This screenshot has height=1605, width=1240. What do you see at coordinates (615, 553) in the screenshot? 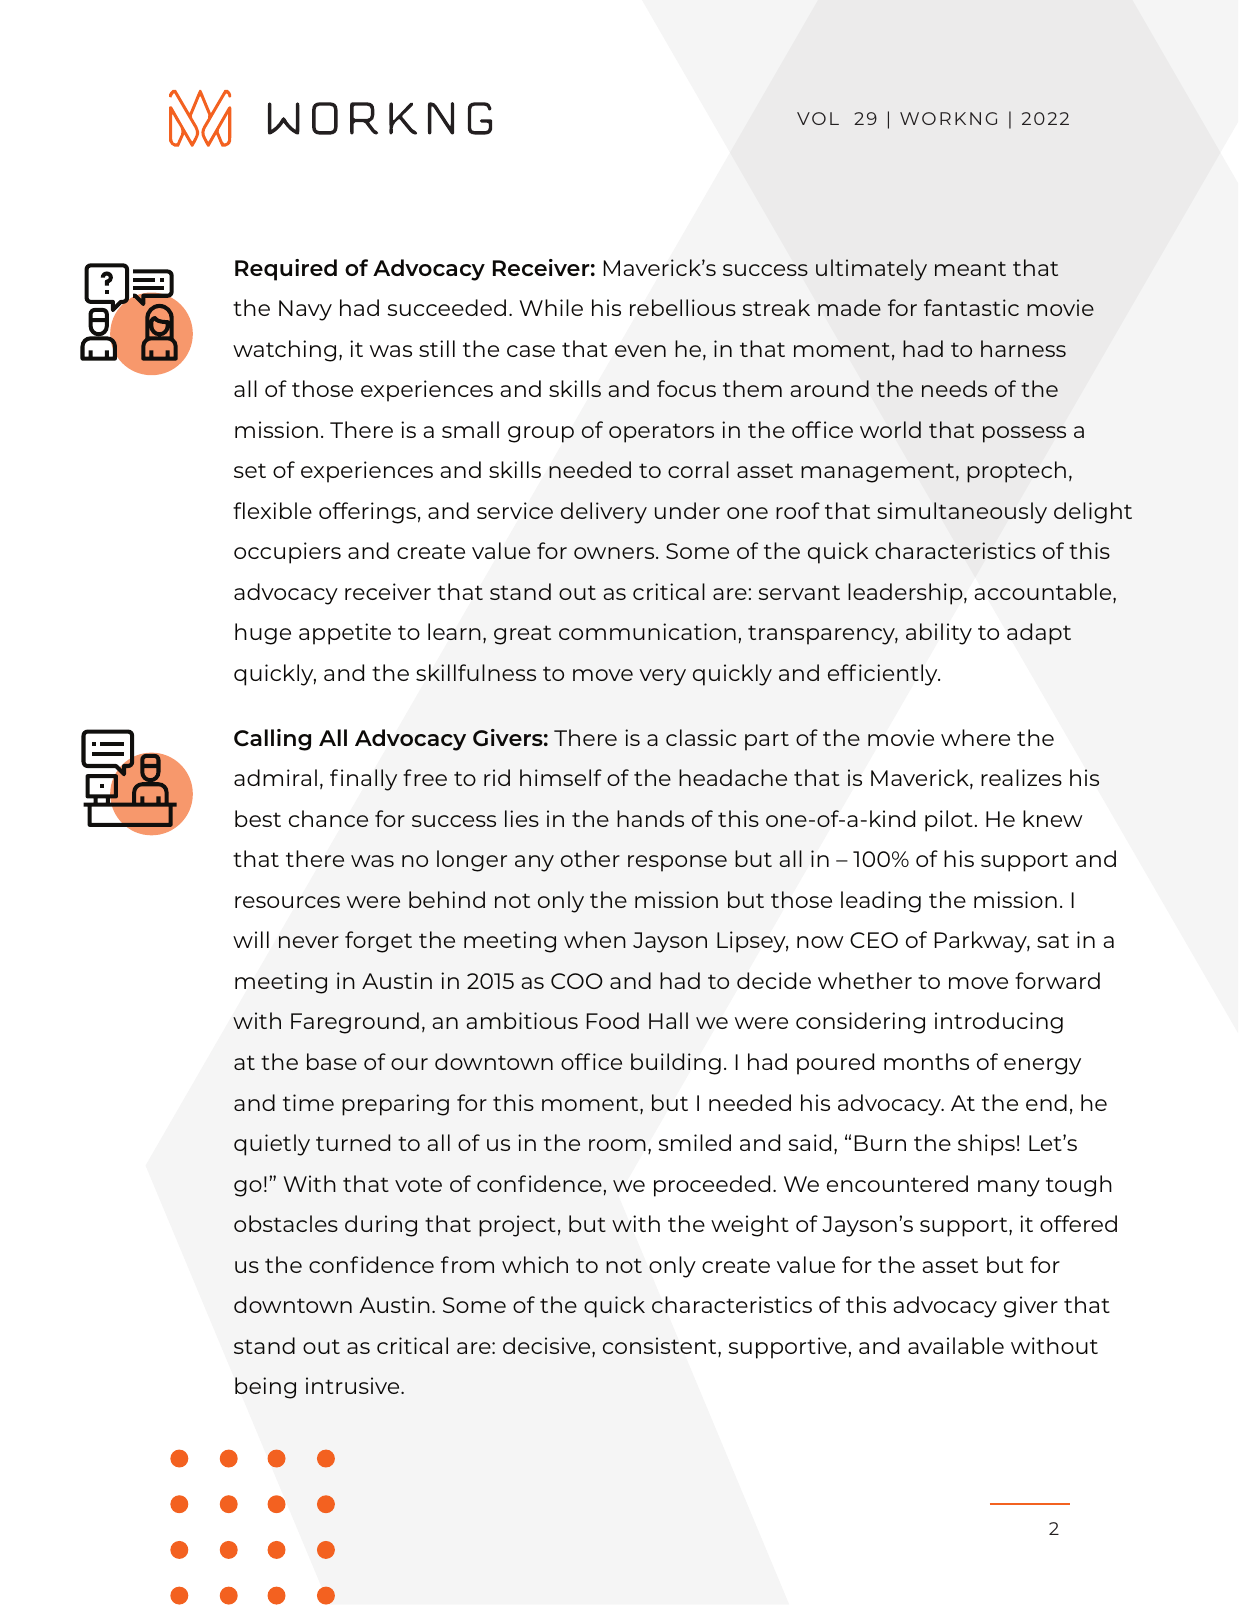
I see `owners` at bounding box center [615, 553].
